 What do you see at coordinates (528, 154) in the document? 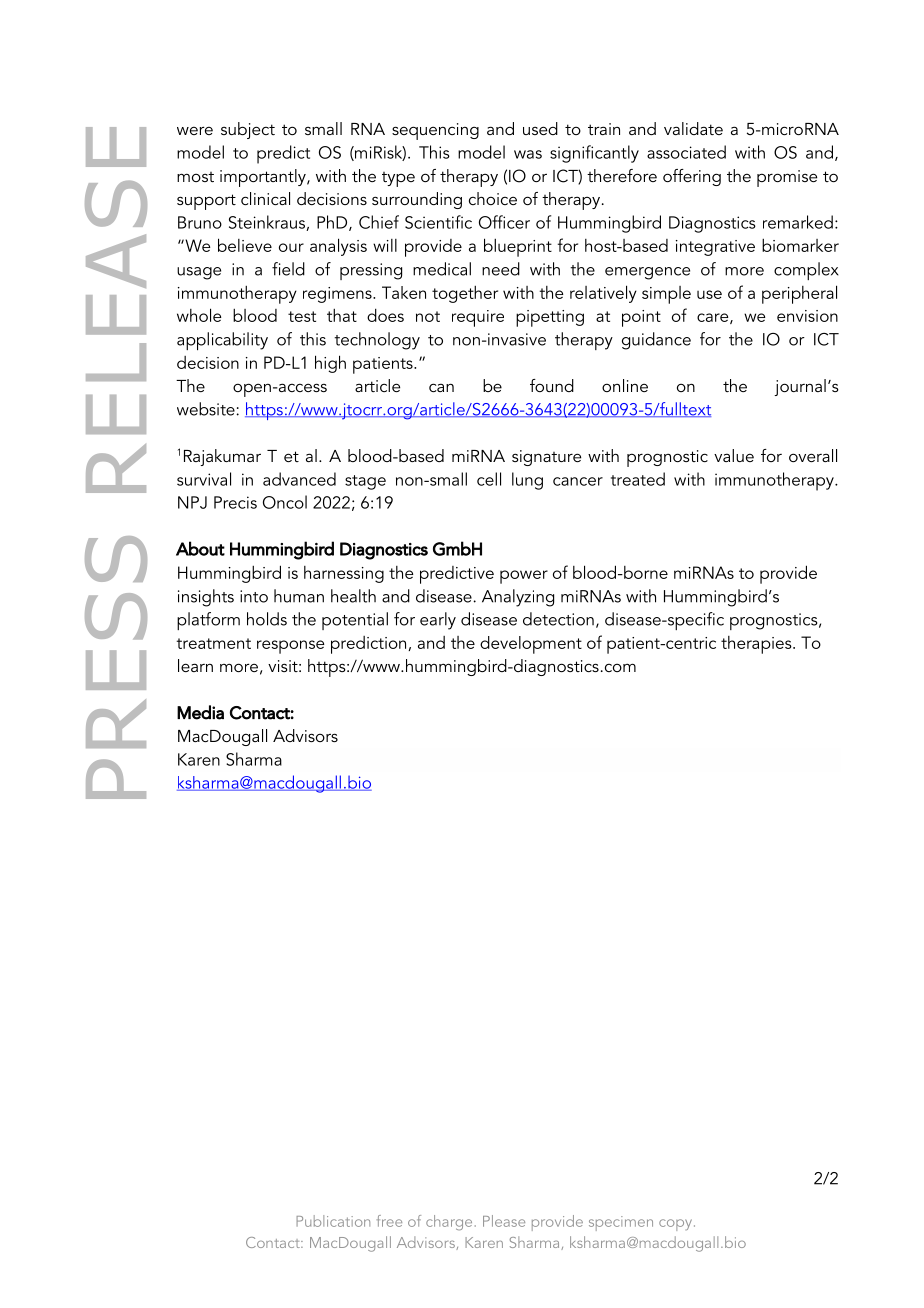
I see `was` at bounding box center [528, 154].
